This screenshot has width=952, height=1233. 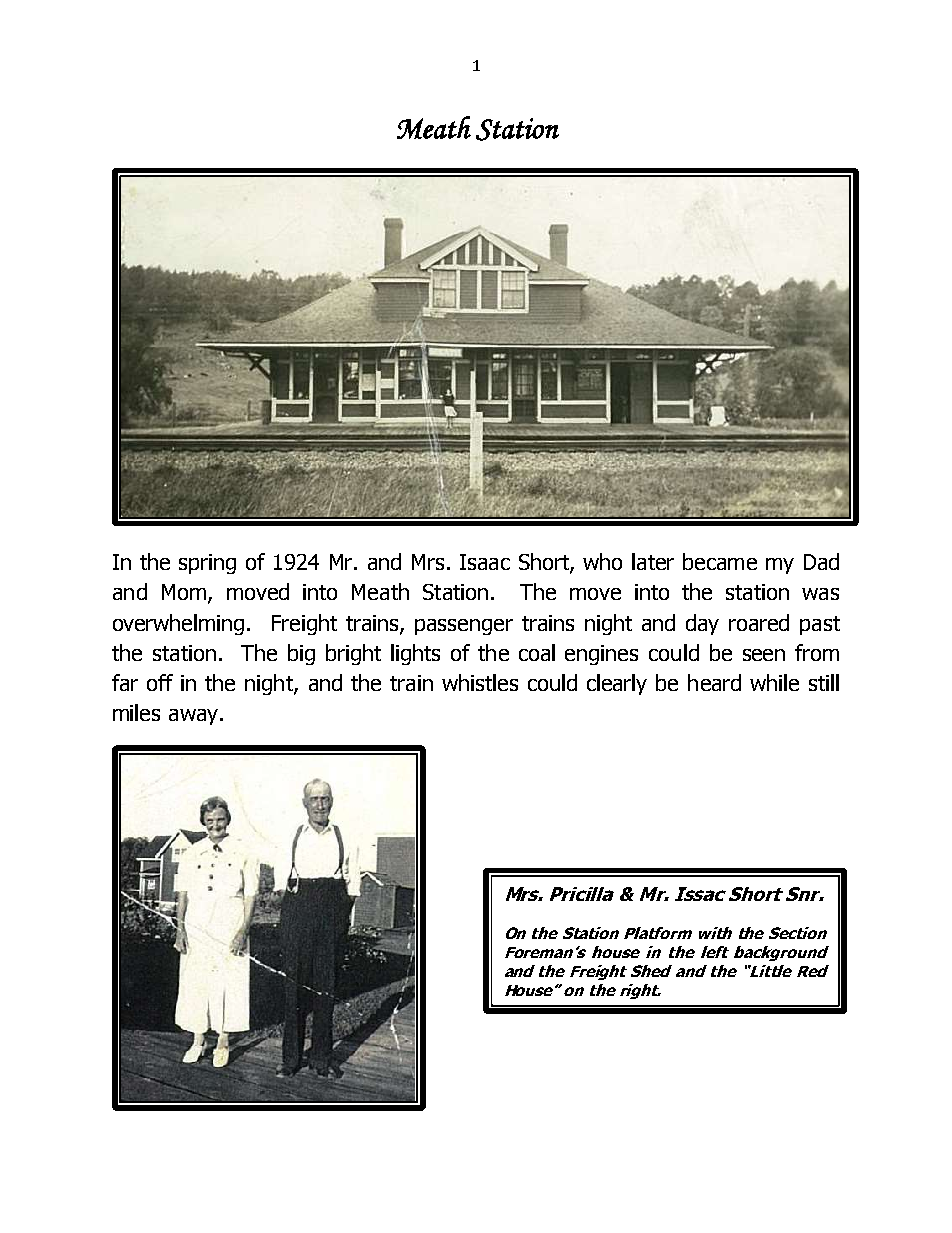 What do you see at coordinates (184, 592) in the screenshot?
I see `Mom` at bounding box center [184, 592].
